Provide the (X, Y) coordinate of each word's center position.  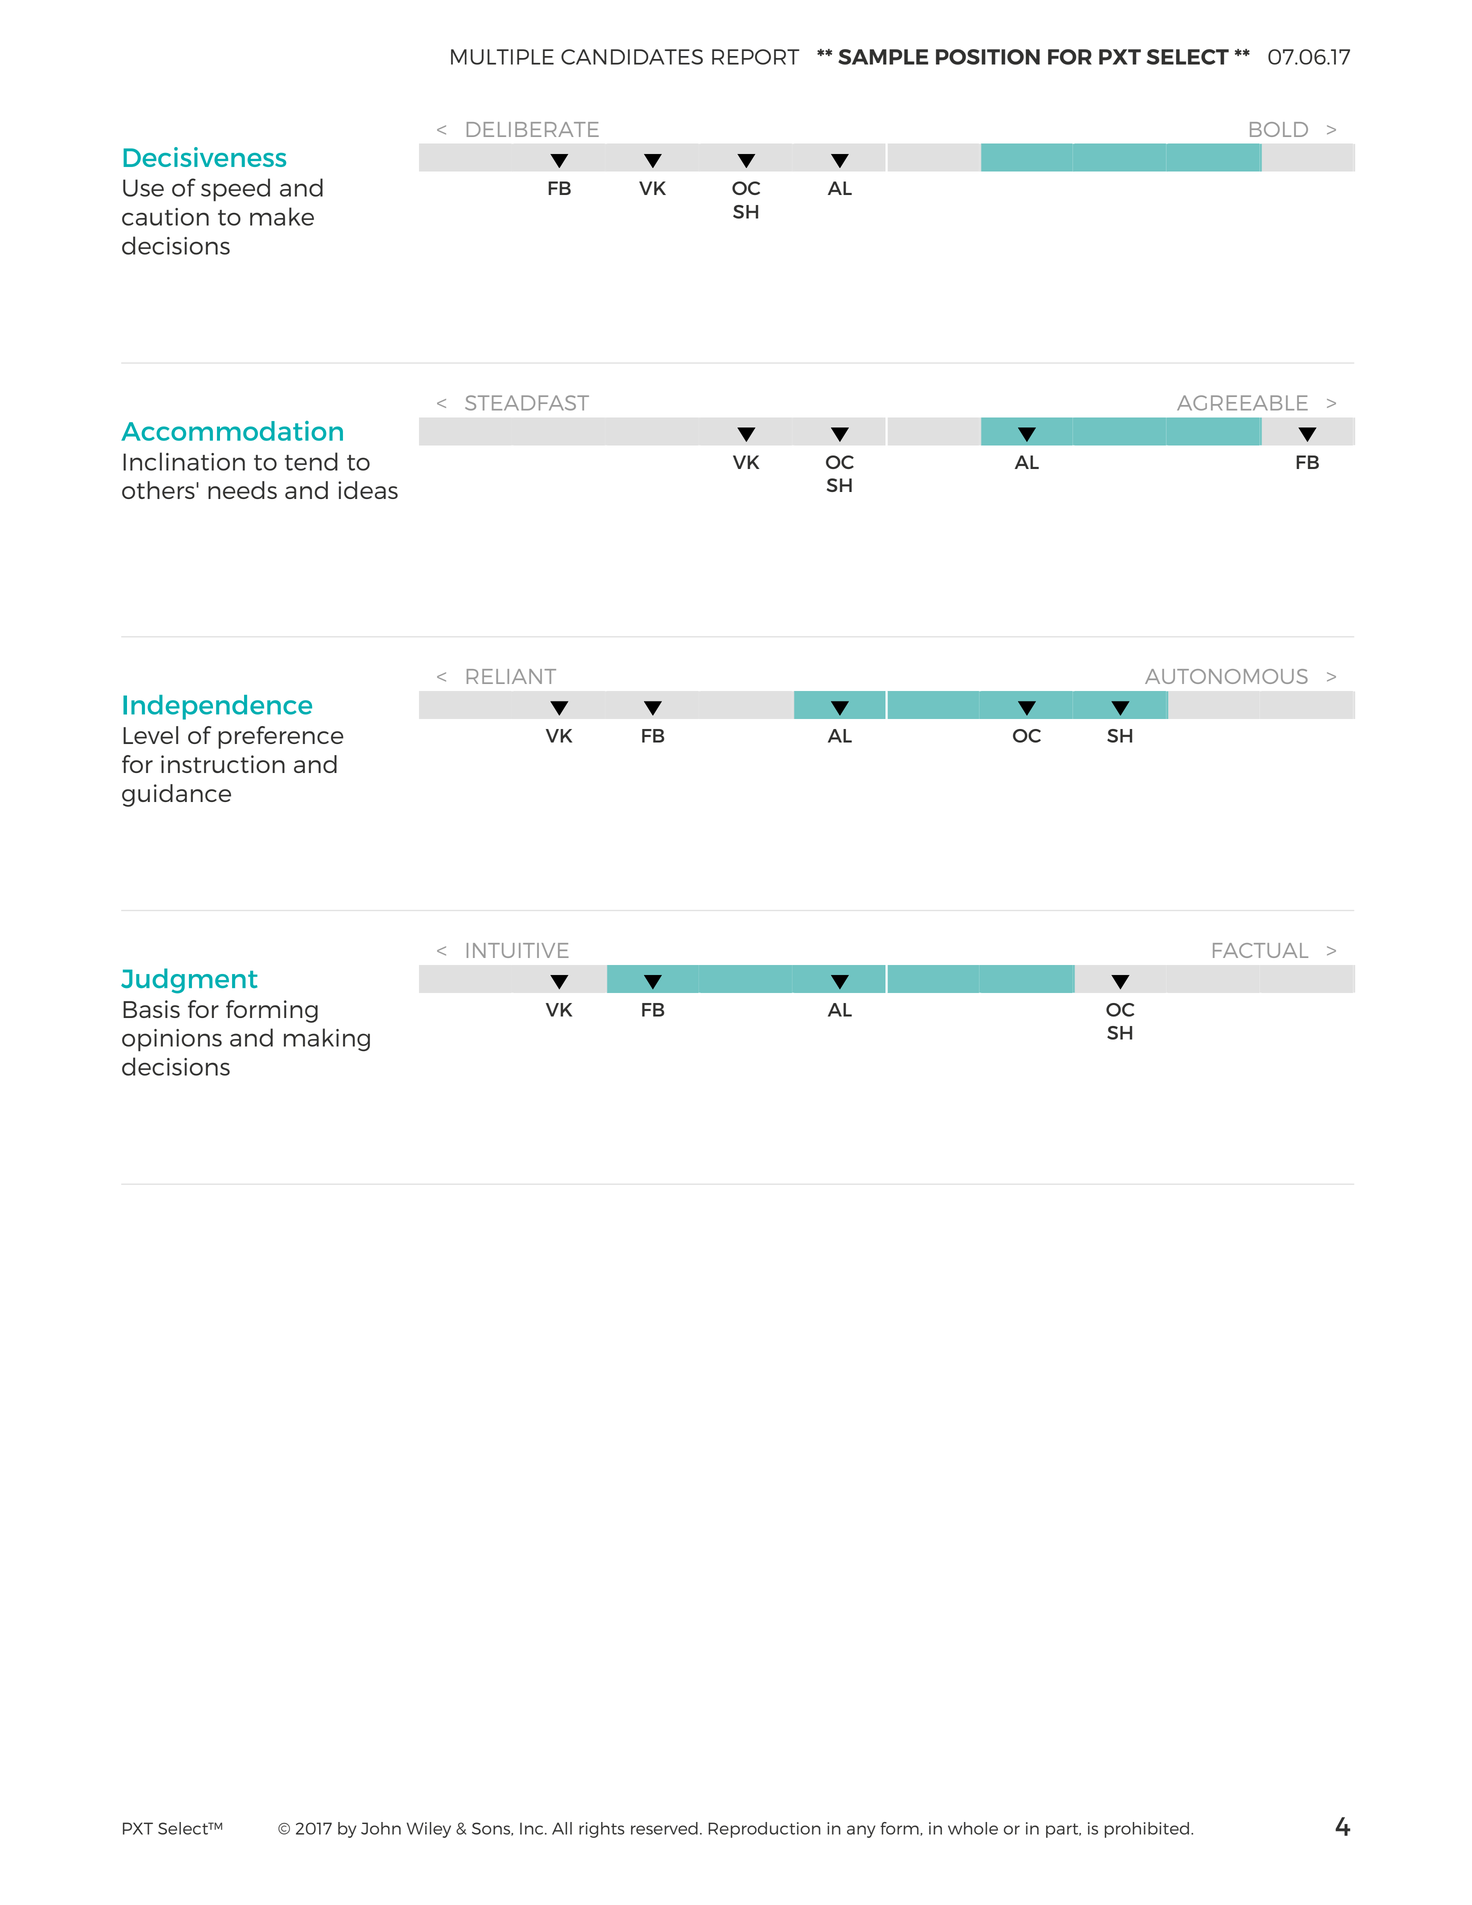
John (381, 1828)
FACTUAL (1260, 950)
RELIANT (511, 676)
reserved (664, 1828)
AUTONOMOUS (1226, 676)
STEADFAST (527, 403)
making (327, 1040)
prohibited (1147, 1830)
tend (311, 461)
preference (281, 737)
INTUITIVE (518, 950)
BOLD (1279, 129)
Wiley (429, 1830)
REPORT (756, 57)
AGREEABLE (1242, 403)
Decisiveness (204, 157)
